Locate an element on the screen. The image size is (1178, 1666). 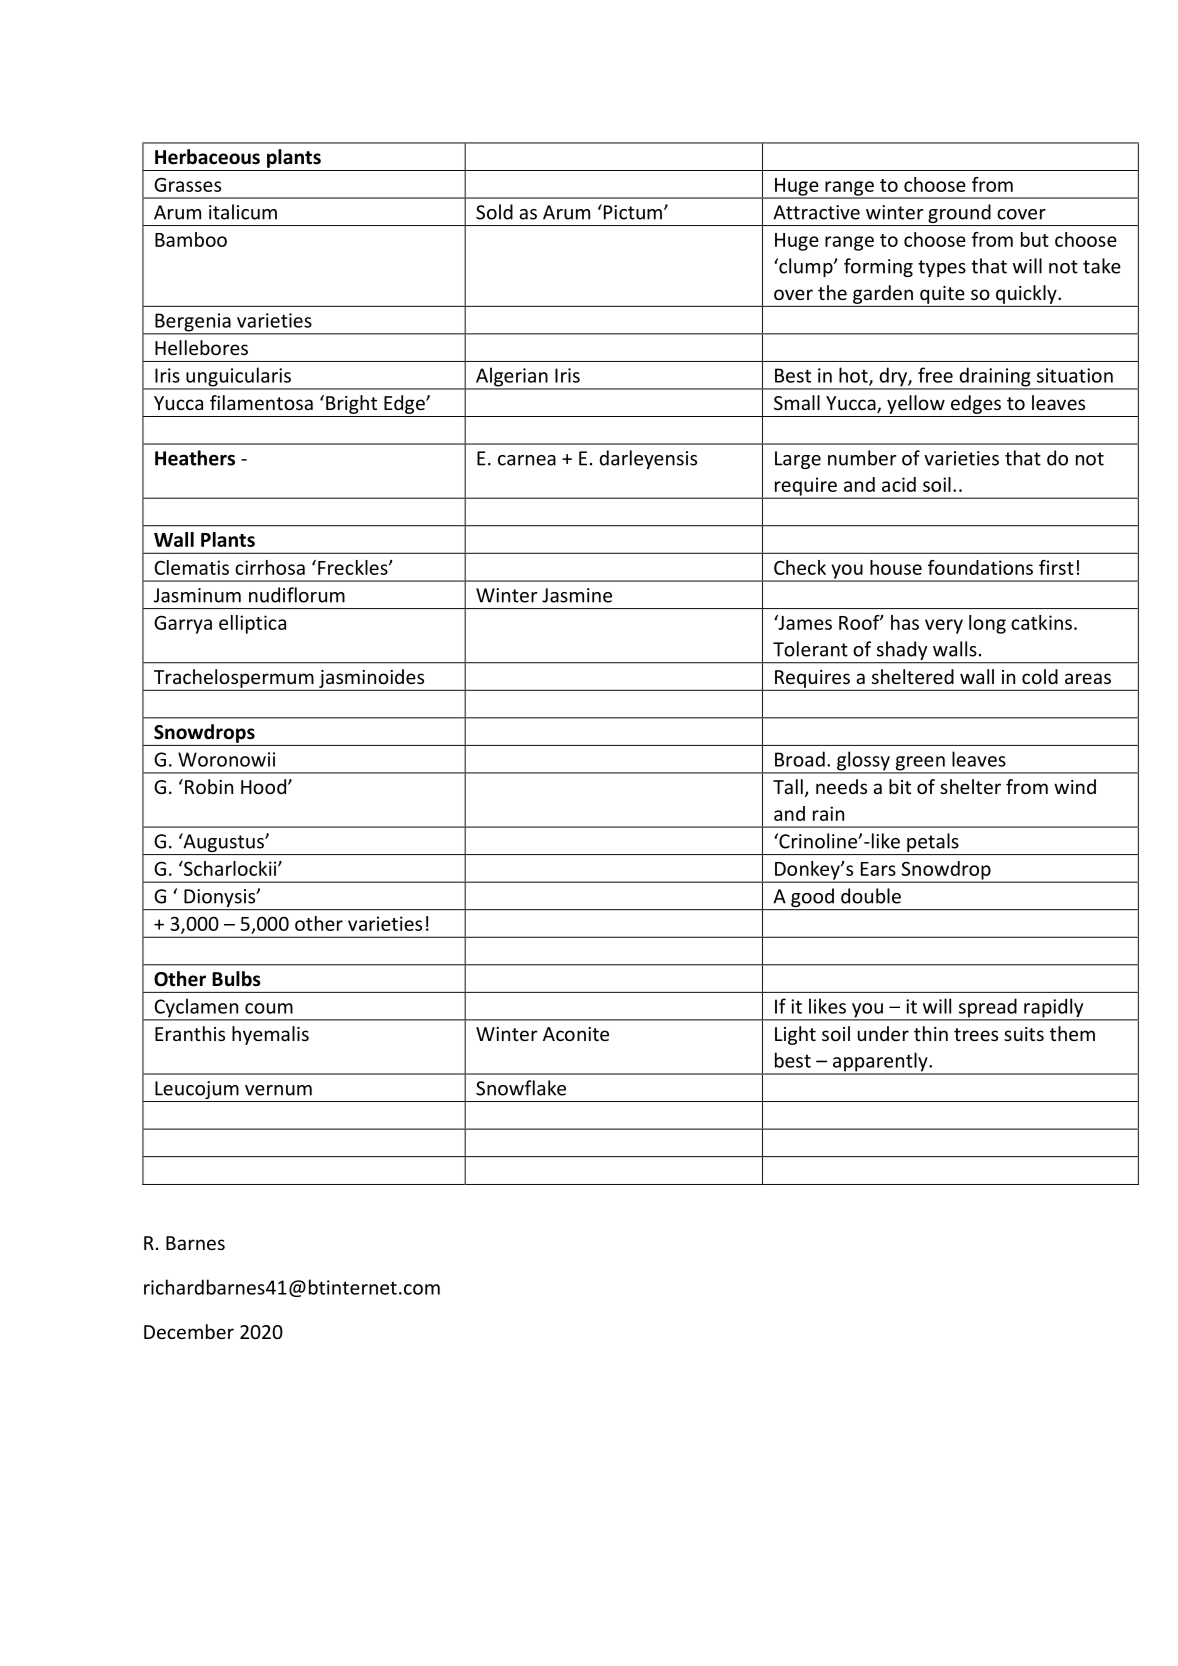
petals is located at coordinates (933, 844).
